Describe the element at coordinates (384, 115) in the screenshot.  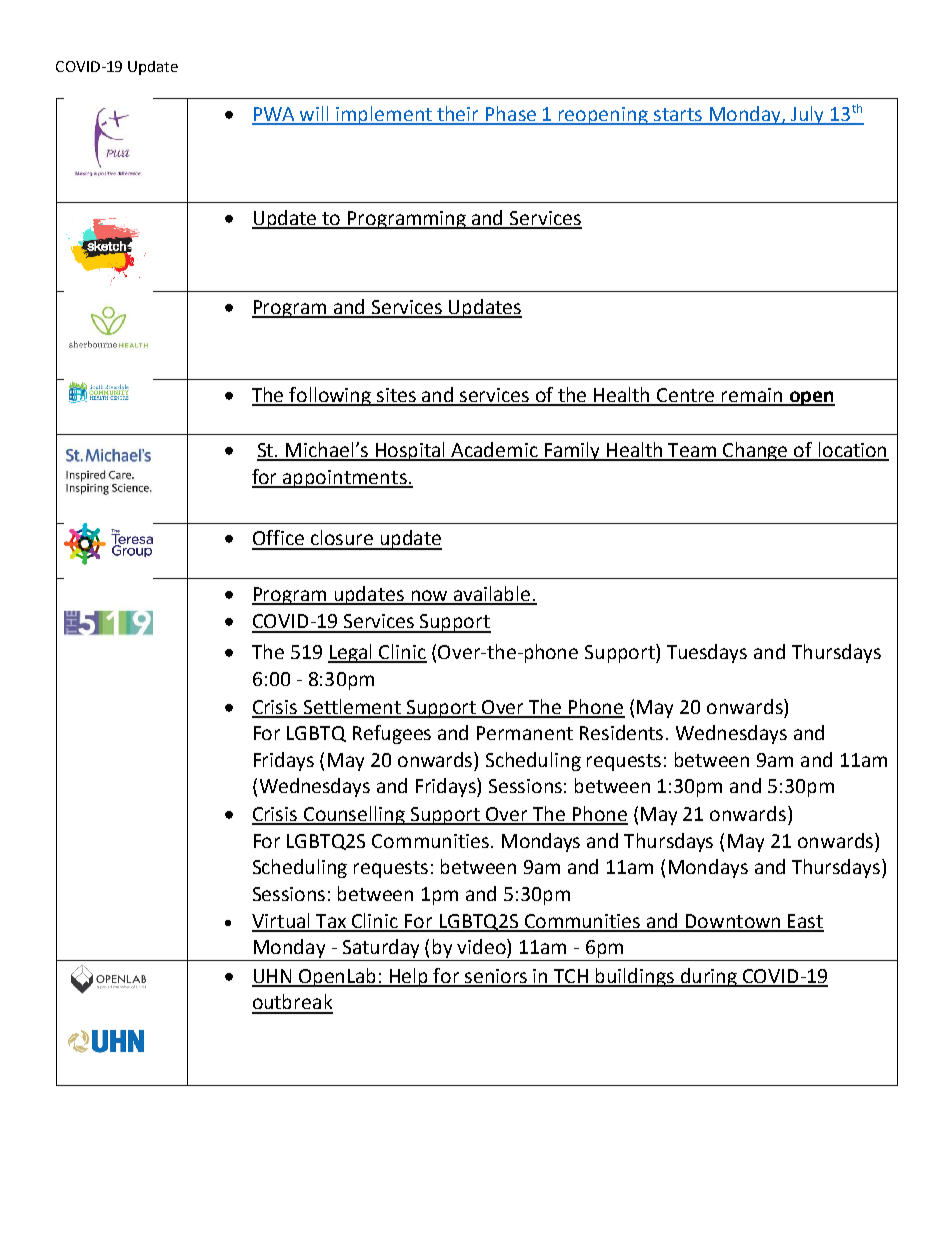
I see `implement` at that location.
